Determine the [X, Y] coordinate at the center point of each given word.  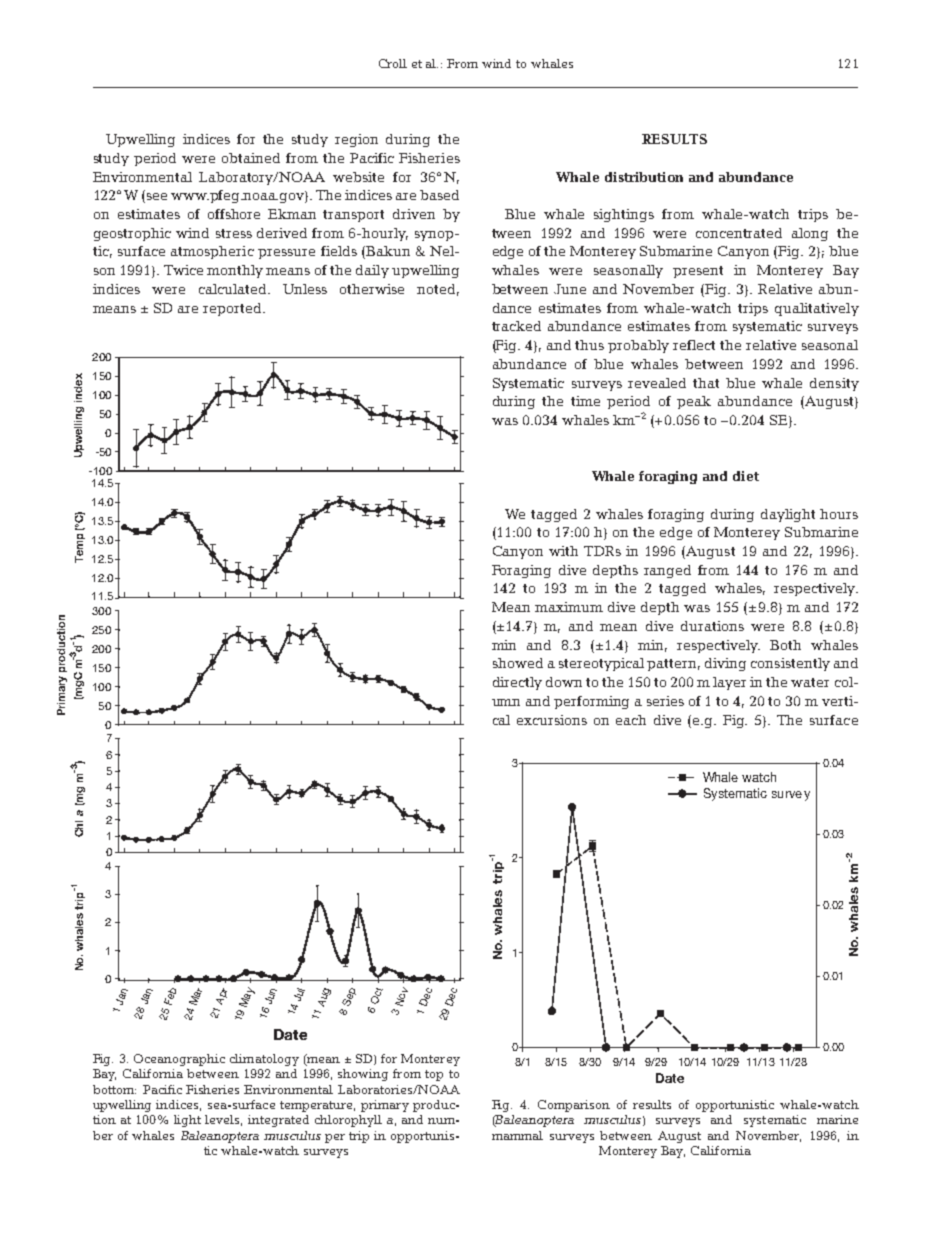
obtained [251, 158]
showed [518, 663]
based [439, 195]
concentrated [739, 233]
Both [785, 645]
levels [223, 1120]
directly [517, 683]
